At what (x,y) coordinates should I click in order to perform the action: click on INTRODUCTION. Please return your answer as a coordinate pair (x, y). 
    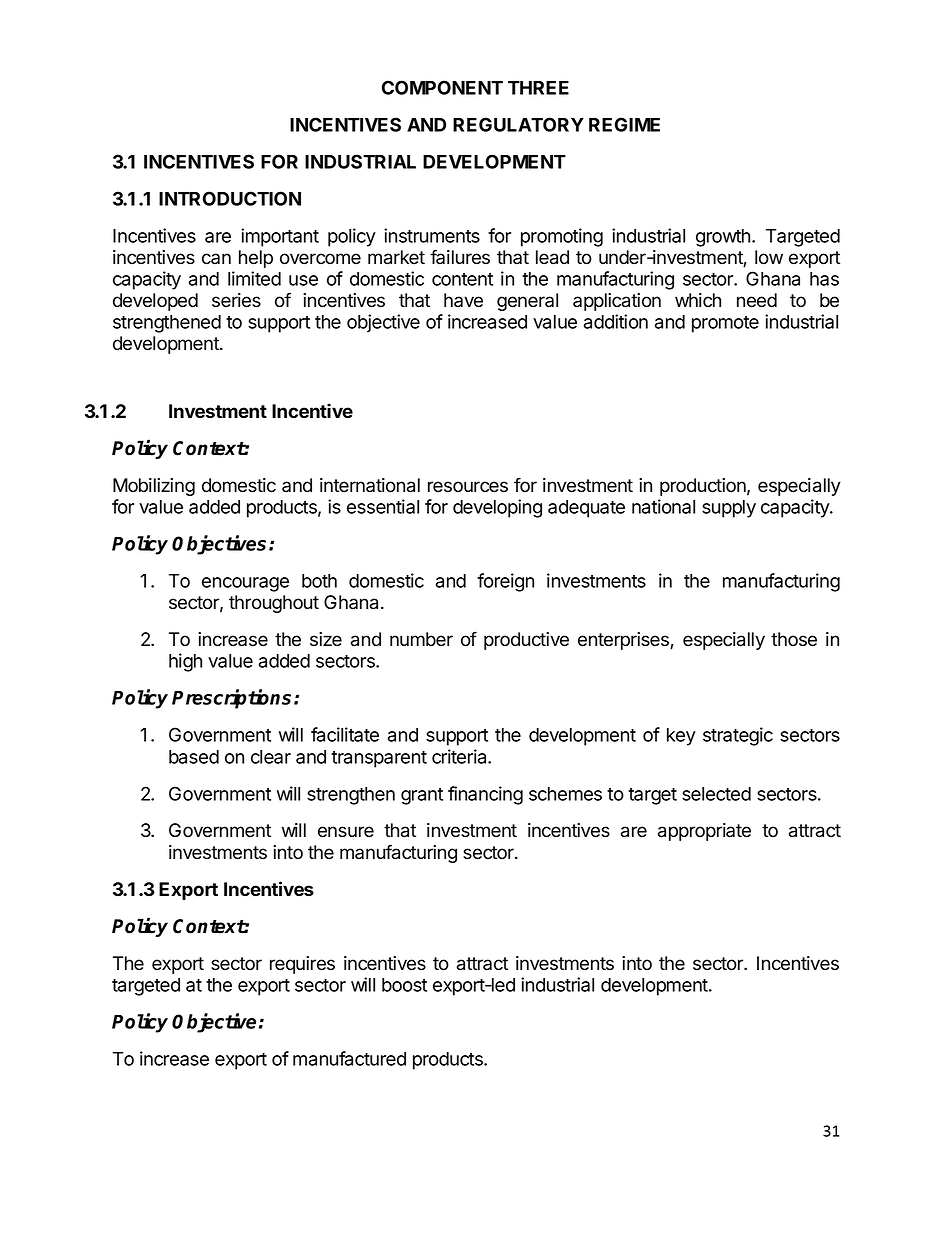
    Looking at the image, I should click on (230, 198).
